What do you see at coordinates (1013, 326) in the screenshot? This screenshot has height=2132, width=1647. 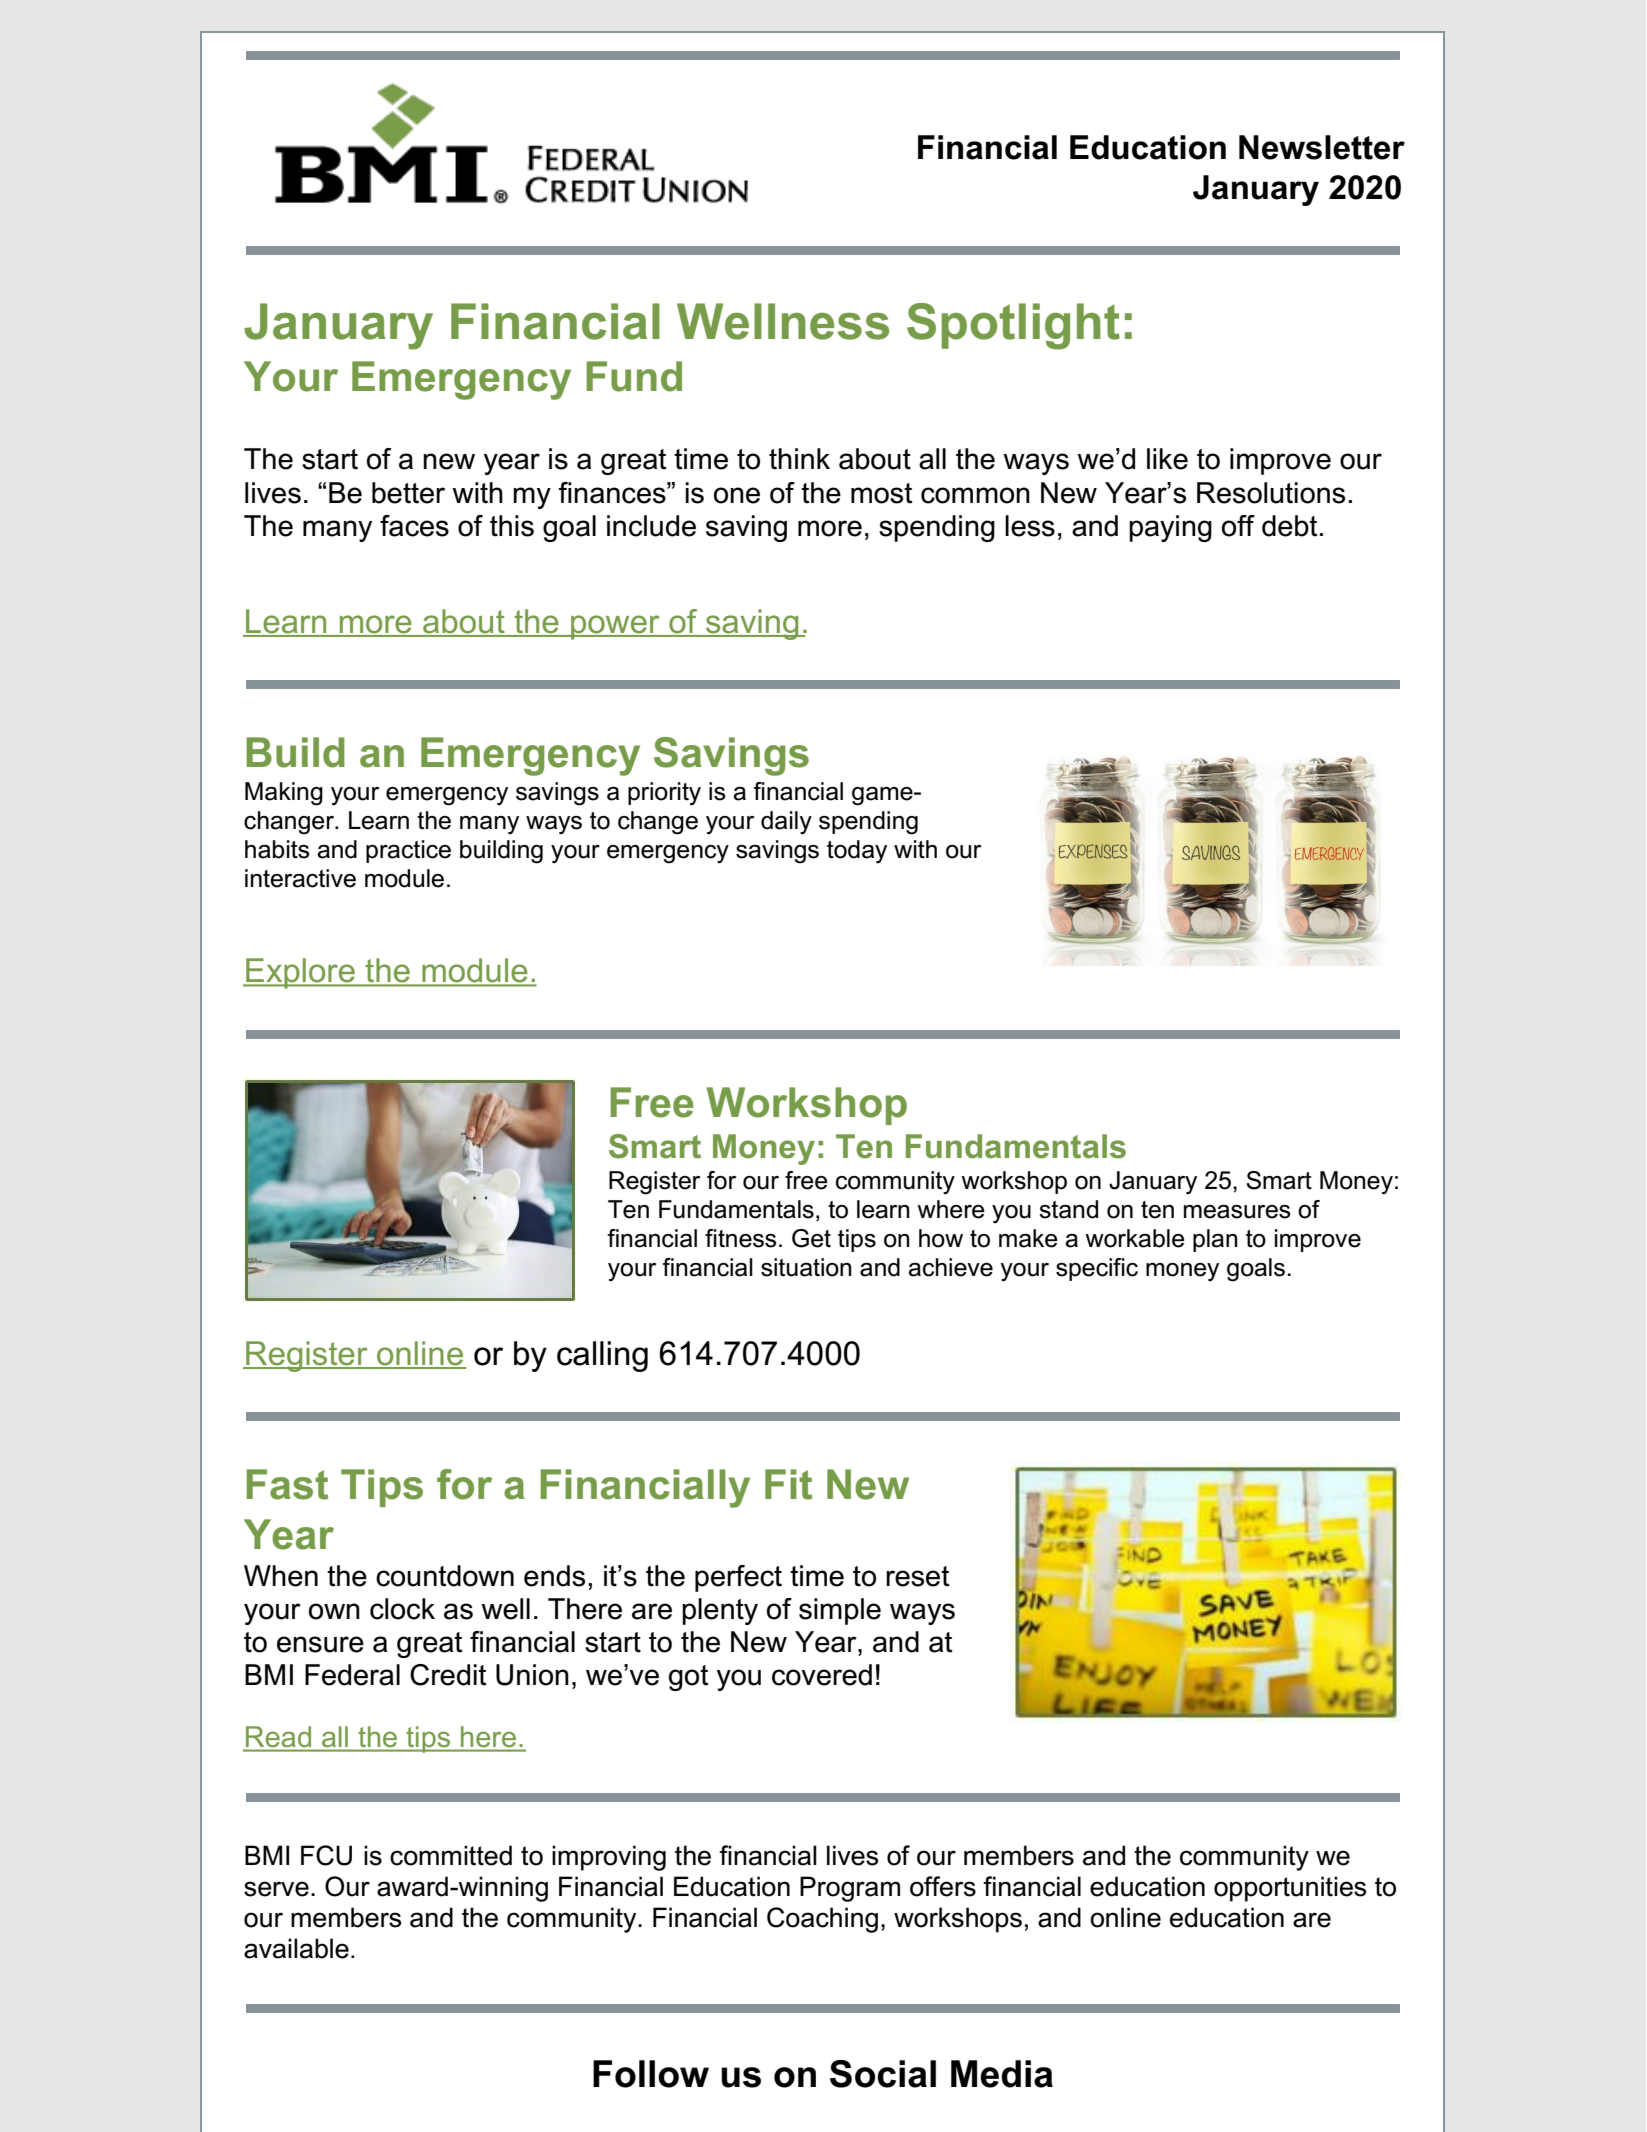 I see `Spotlight` at bounding box center [1013, 326].
